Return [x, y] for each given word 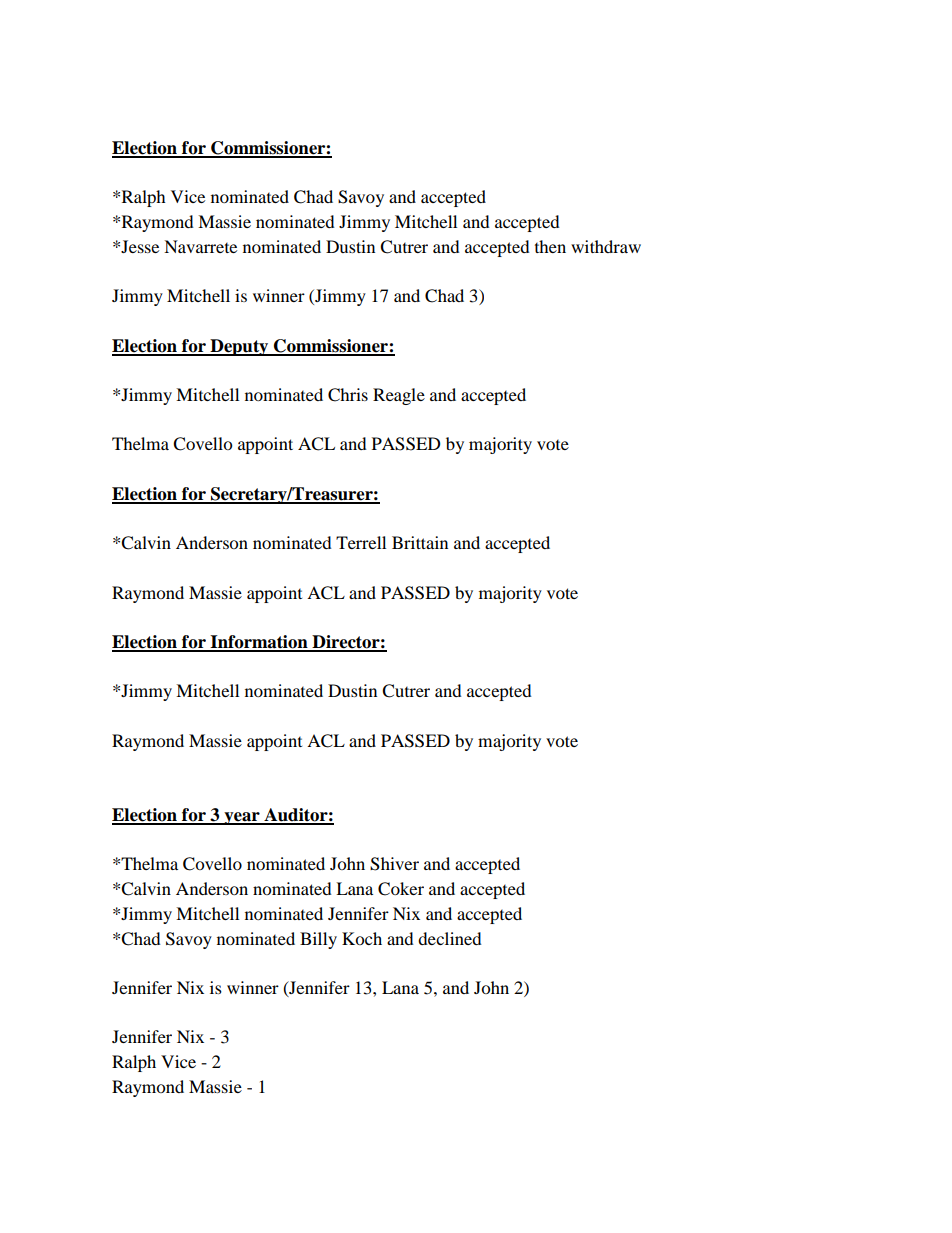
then [550, 246]
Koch [362, 938]
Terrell [361, 542]
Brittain [420, 542]
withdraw [606, 246]
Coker [401, 889]
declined [450, 938]
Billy [318, 940]
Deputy [239, 347]
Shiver [394, 864]
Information [259, 643]
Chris [348, 395]
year [242, 818]
